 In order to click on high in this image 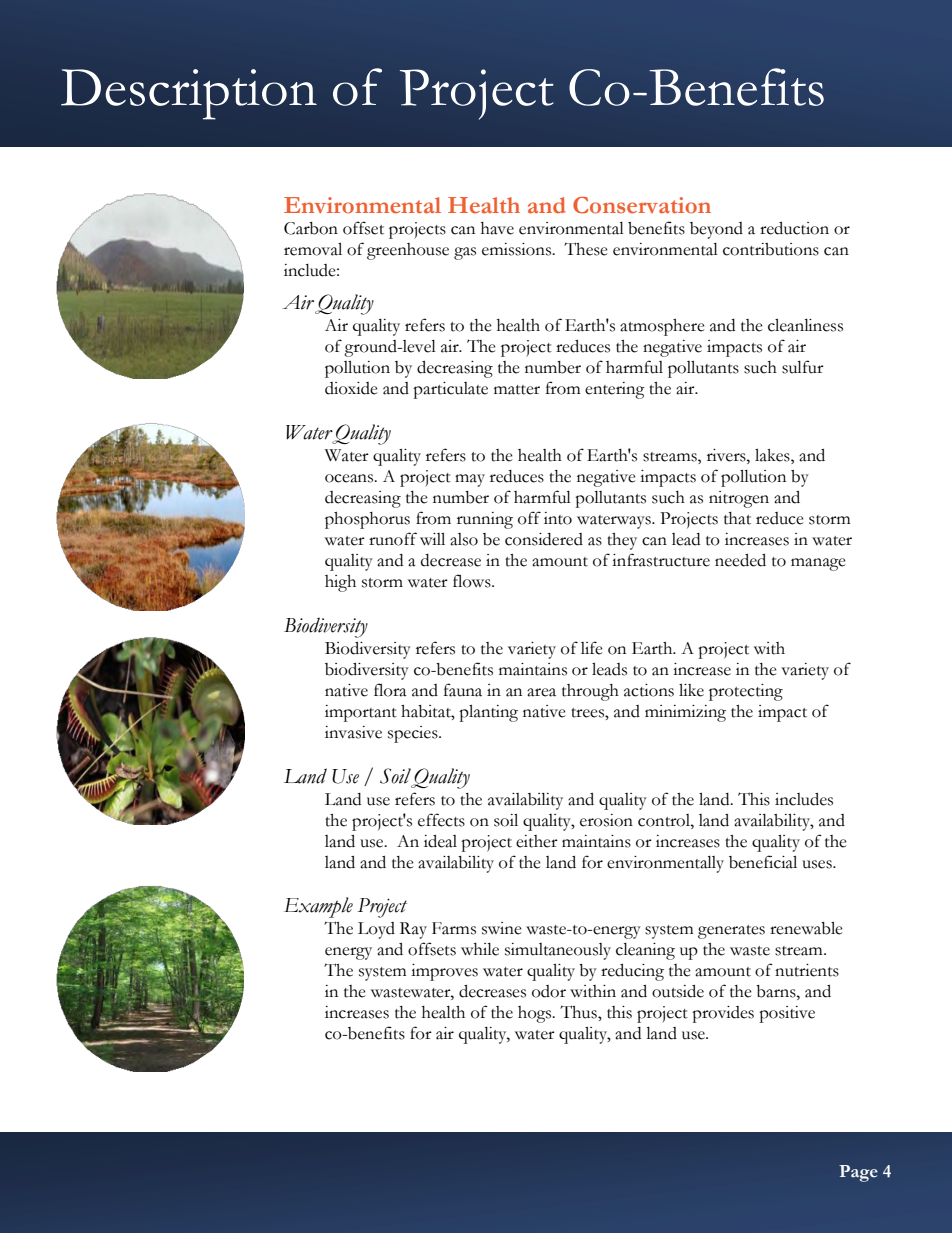, I will do `click(340, 583)`.
